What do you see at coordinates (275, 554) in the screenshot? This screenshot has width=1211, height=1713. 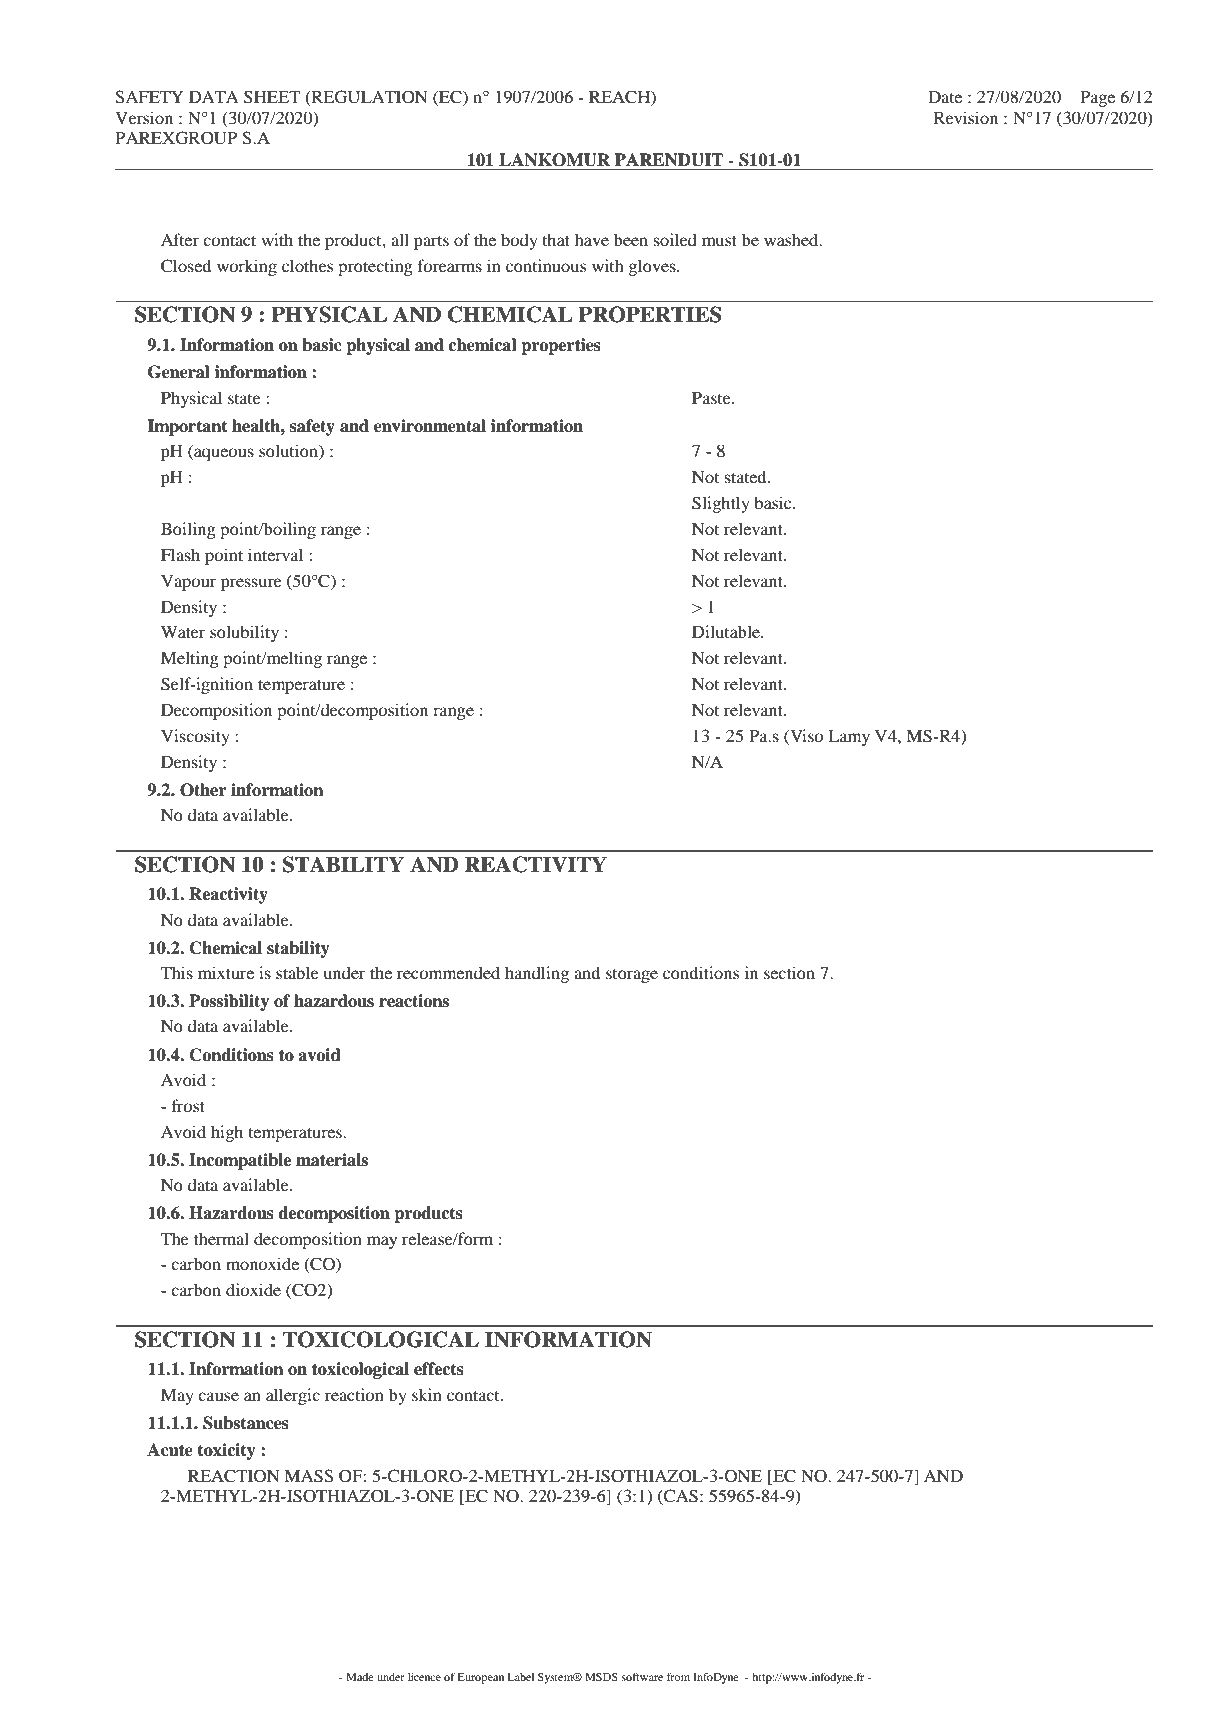 I see `interval` at bounding box center [275, 554].
